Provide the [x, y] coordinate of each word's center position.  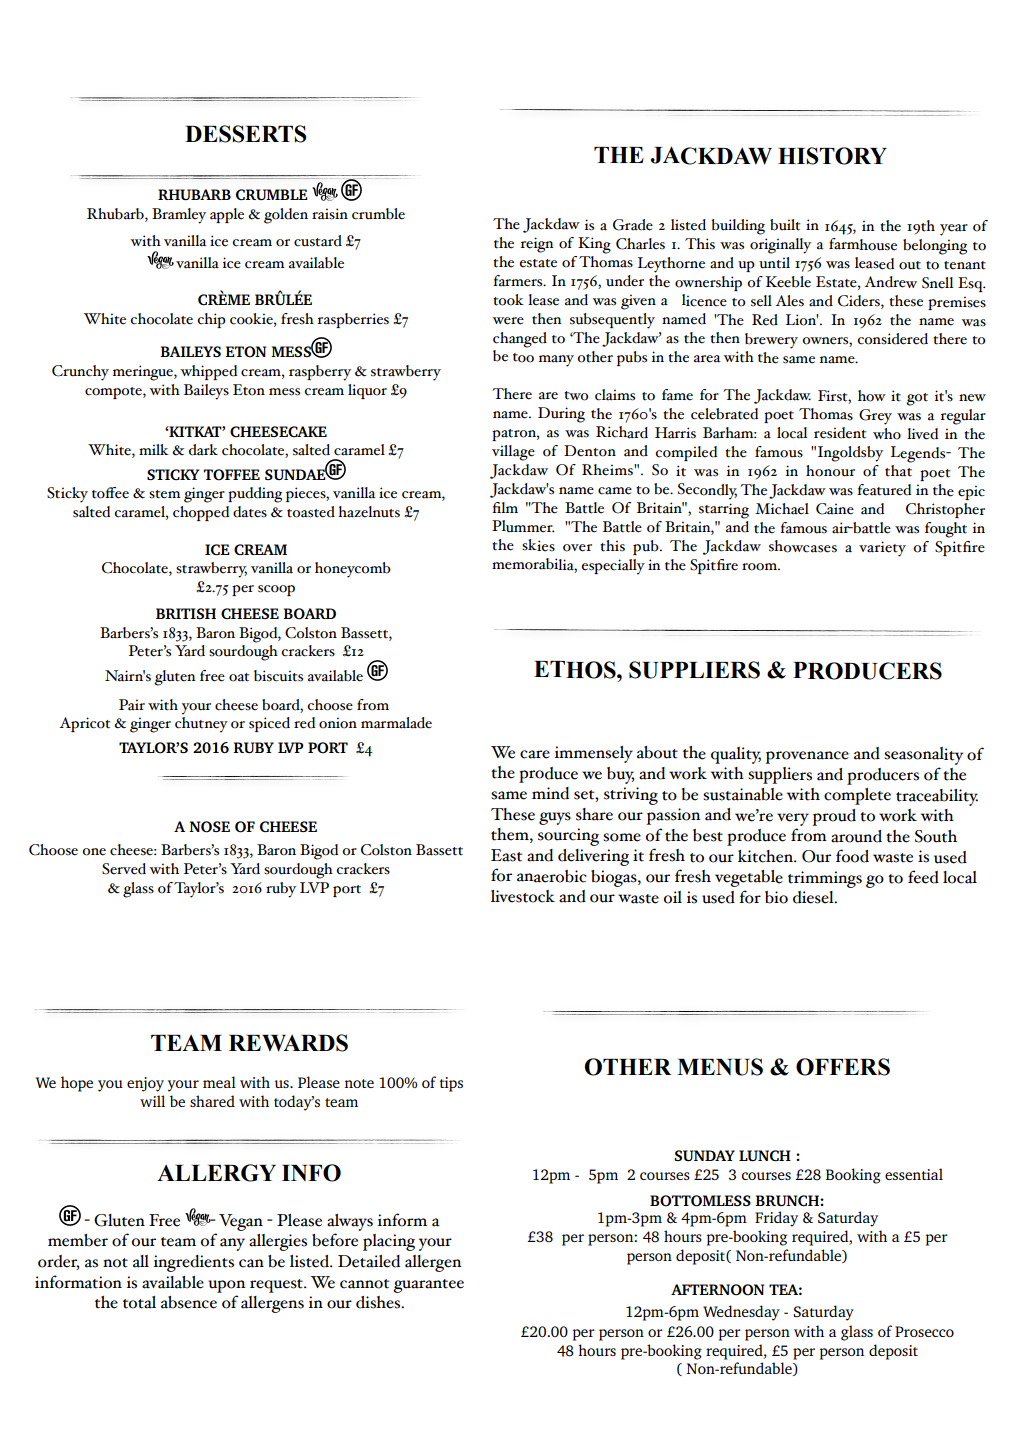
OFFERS [843, 1067]
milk [154, 449]
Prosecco [924, 1331]
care [535, 754]
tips [451, 1084]
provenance [807, 757]
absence [189, 1302]
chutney [201, 725]
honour [830, 471]
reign [537, 245]
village [513, 453]
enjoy [145, 1084]
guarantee [428, 1286]
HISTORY [832, 156]
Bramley [179, 216]
